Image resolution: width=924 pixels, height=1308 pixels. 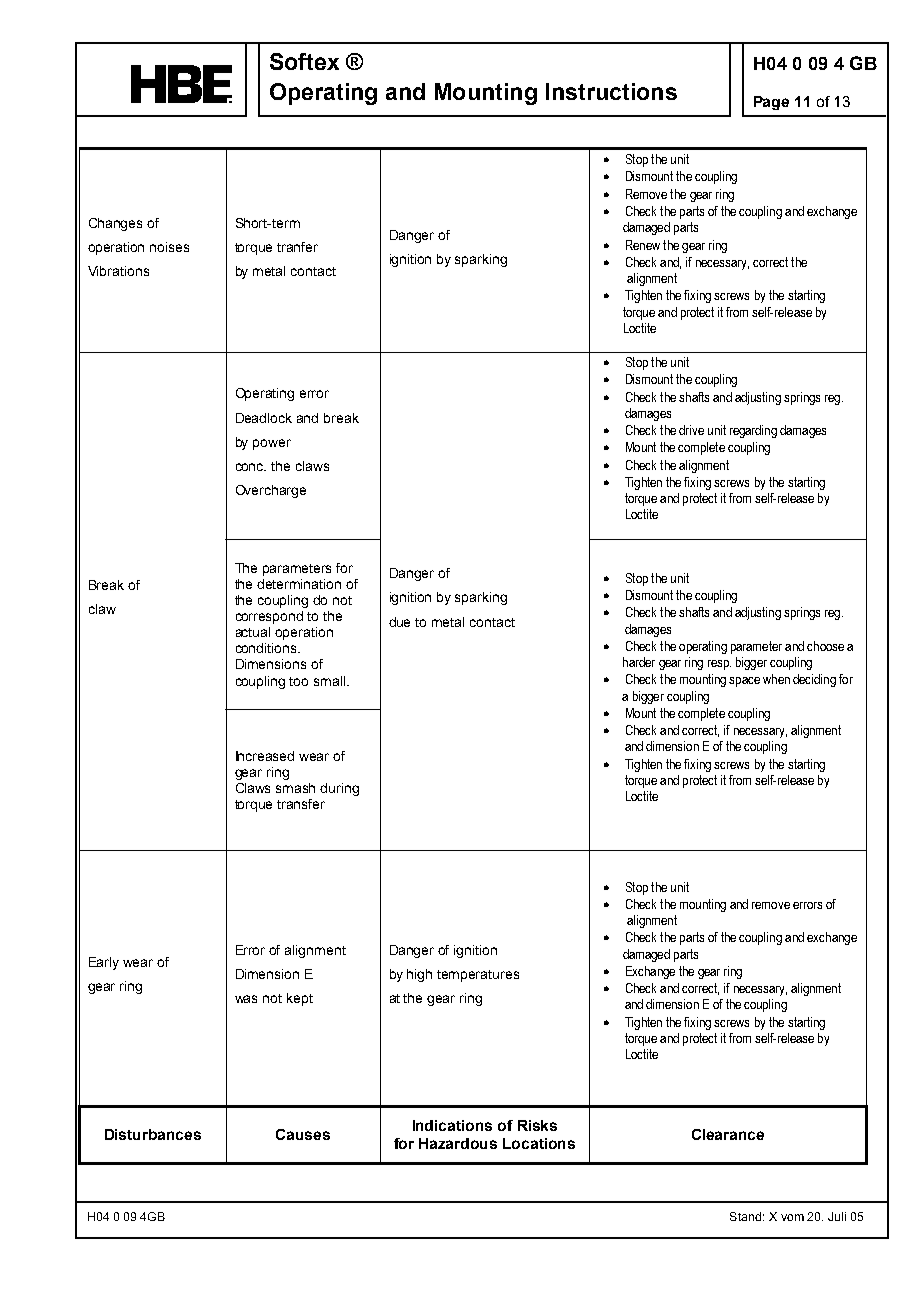 What do you see at coordinates (458, 1143) in the document?
I see `Hazardous` at bounding box center [458, 1143].
